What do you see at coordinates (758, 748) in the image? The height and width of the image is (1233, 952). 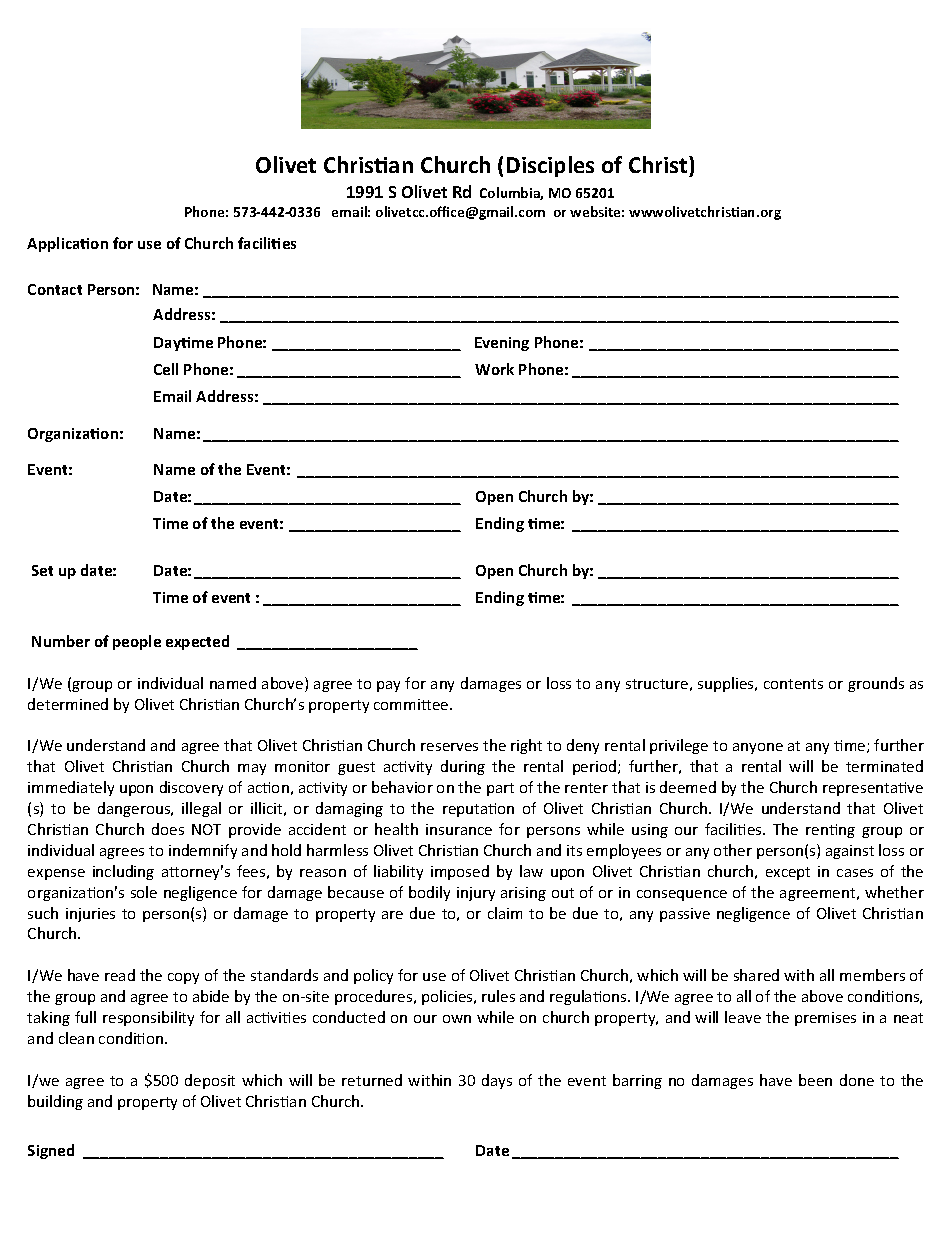 I see `anyone` at bounding box center [758, 748].
